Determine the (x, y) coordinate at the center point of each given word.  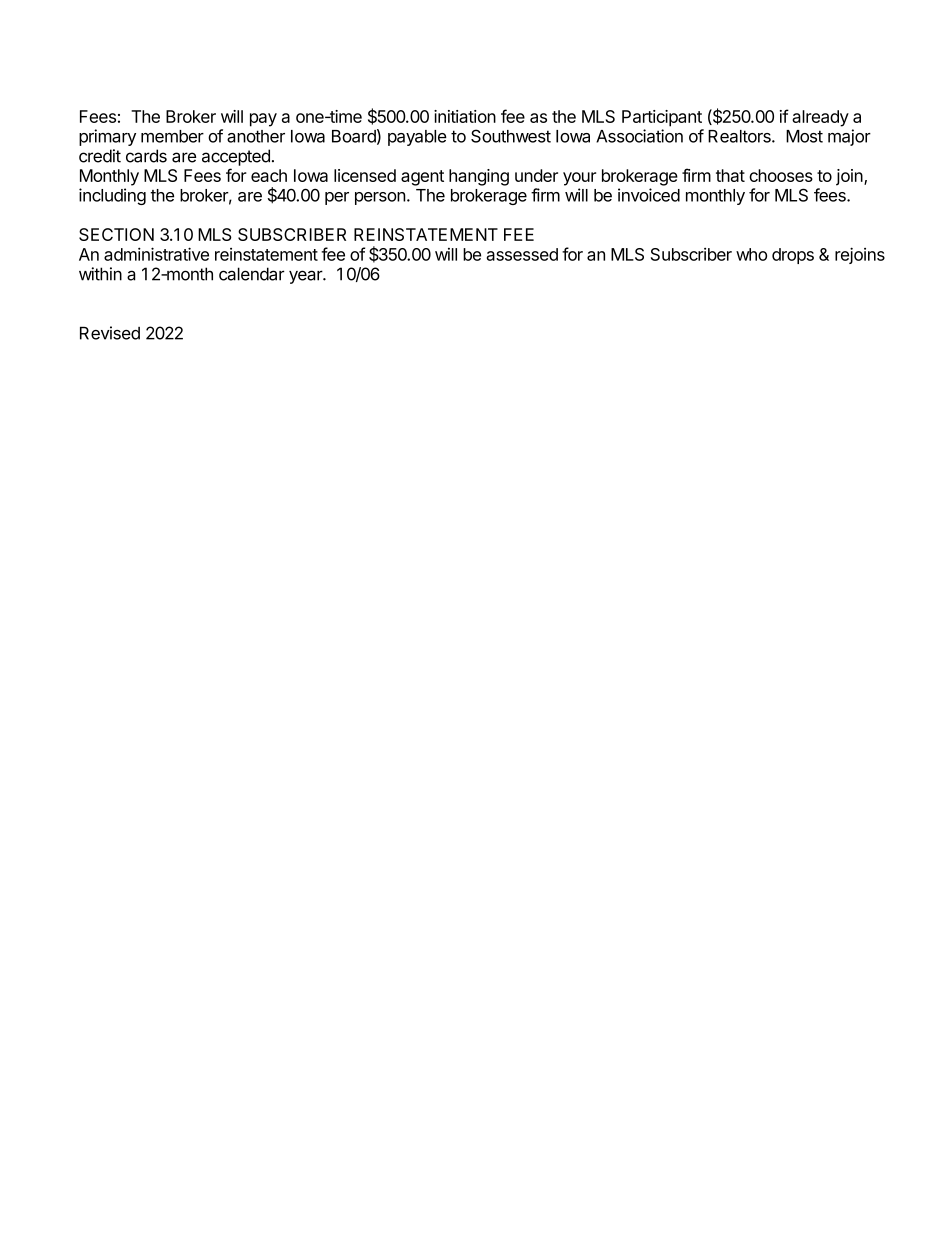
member (172, 136)
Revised (110, 333)
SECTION (116, 234)
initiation (465, 116)
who (751, 254)
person (380, 198)
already (820, 118)
